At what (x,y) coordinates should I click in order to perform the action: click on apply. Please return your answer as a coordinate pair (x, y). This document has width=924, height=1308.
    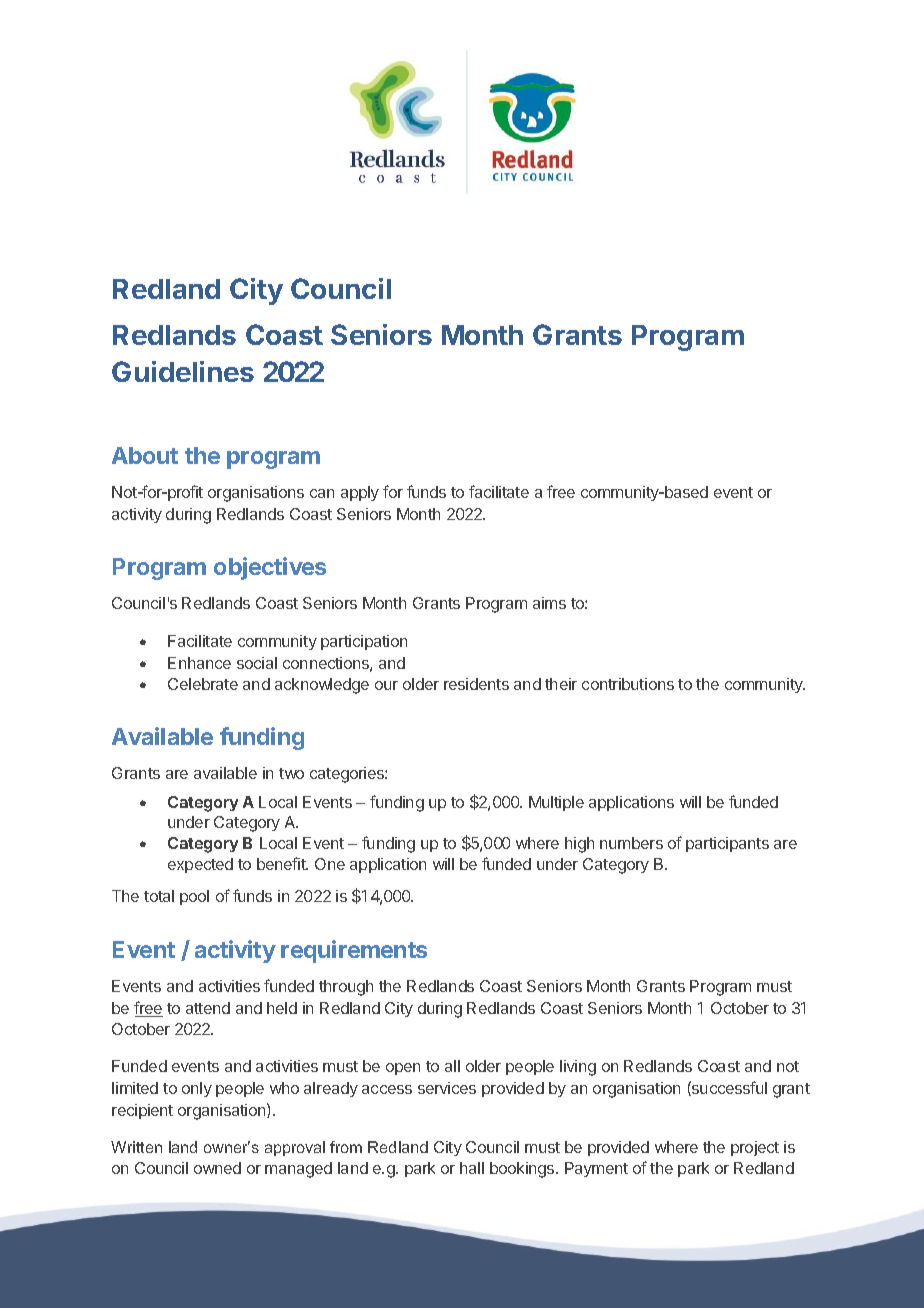
    Looking at the image, I should click on (360, 493).
